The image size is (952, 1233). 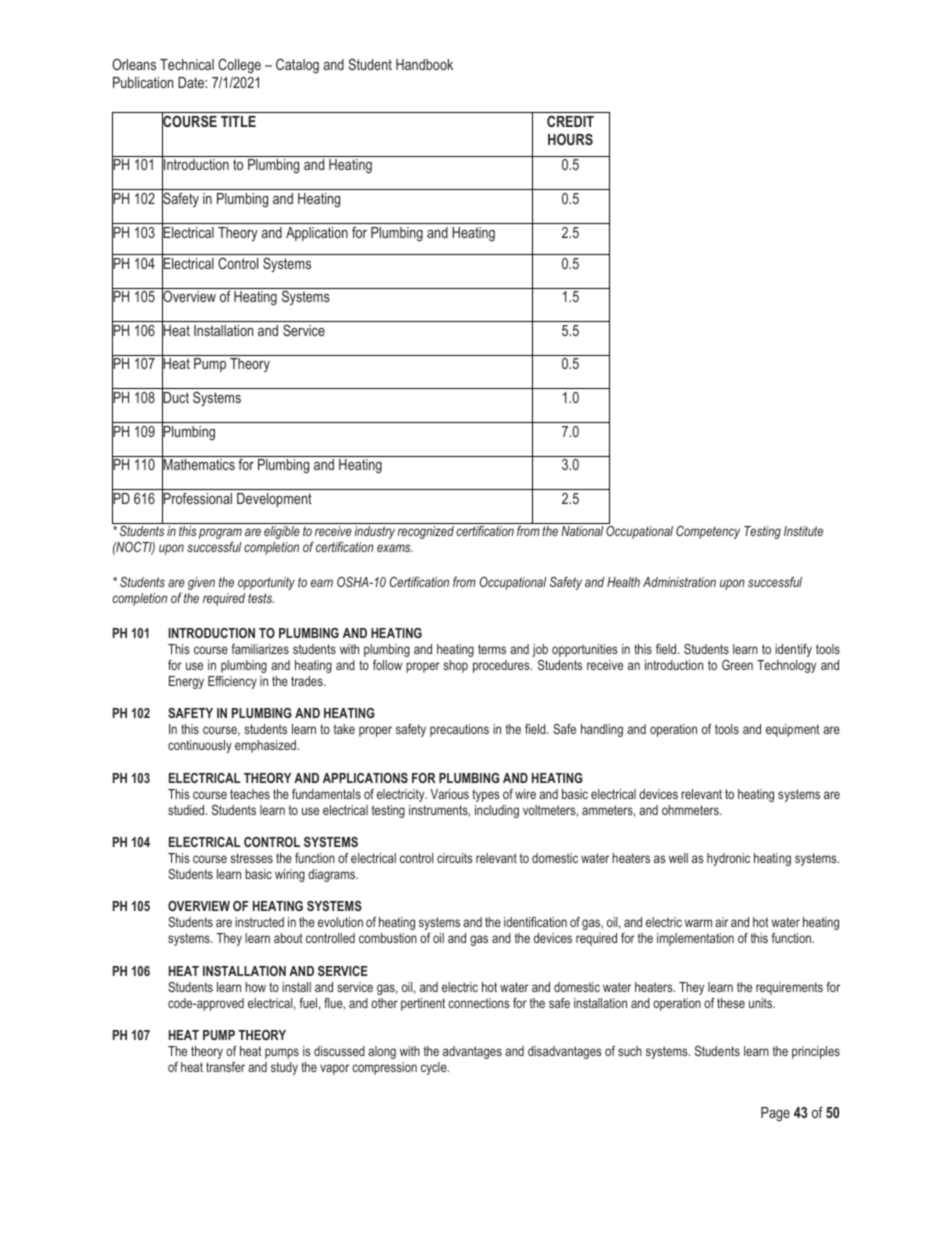 I want to click on recognized, so click(x=425, y=532).
